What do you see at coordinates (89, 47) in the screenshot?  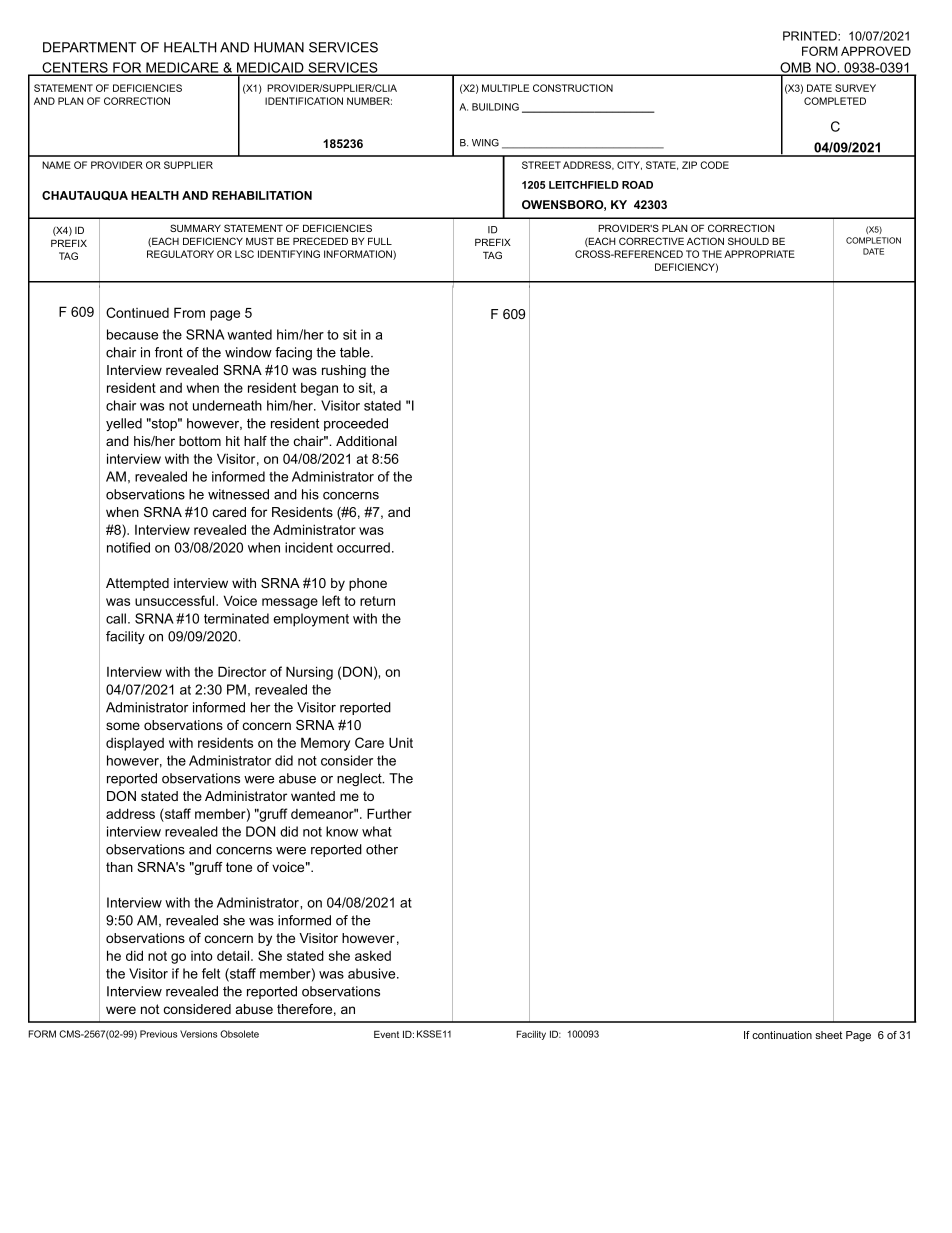 I see `DEPARTMENT` at bounding box center [89, 47].
